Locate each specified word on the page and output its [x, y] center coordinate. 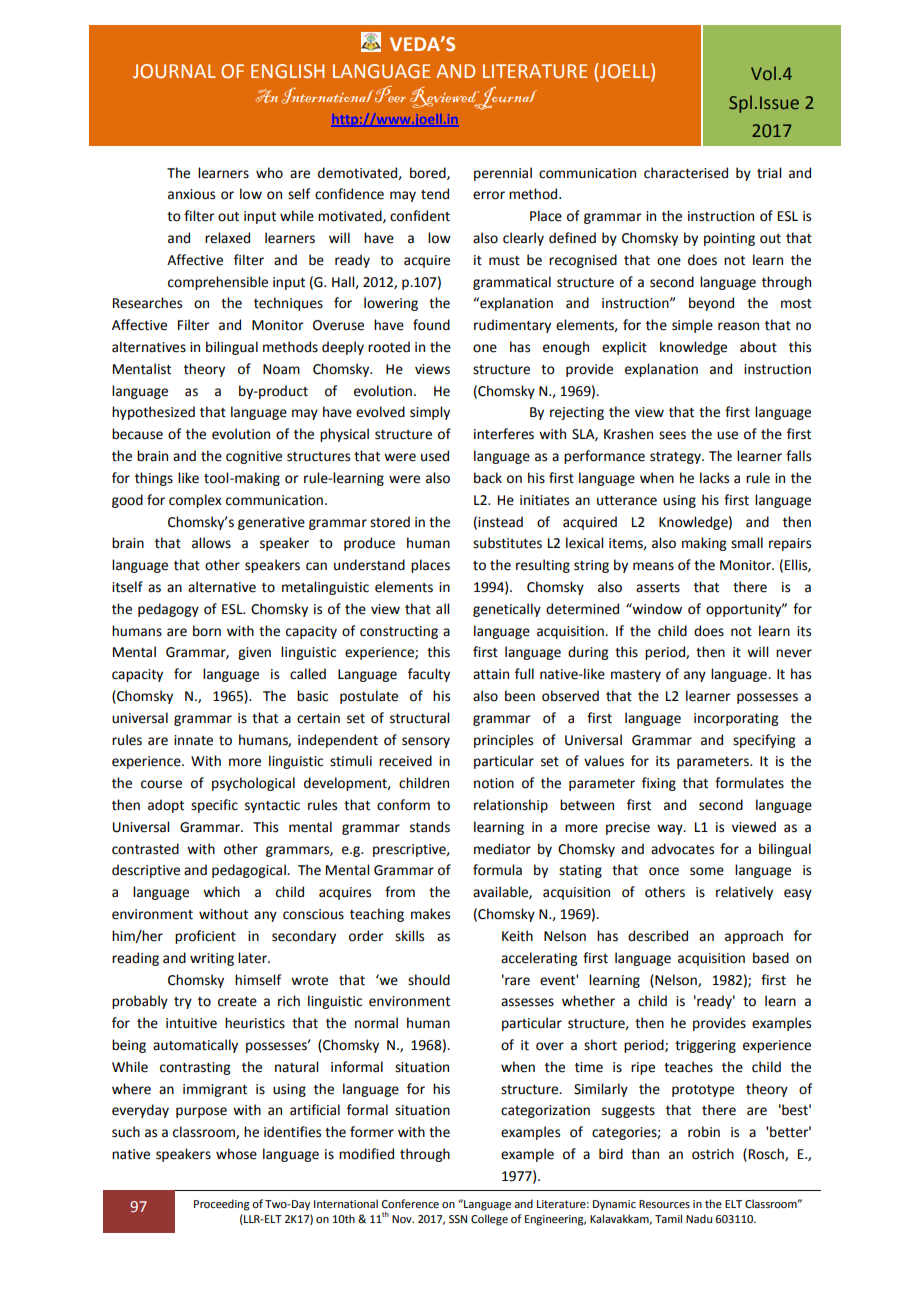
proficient [205, 937]
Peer [390, 94]
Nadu [699, 1218]
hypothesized [153, 413]
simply [430, 413]
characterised [686, 173]
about [758, 347]
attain [491, 674]
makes [430, 914]
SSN [458, 1219]
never [794, 653]
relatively [744, 893]
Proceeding [222, 1205]
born [207, 631]
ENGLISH [287, 71]
